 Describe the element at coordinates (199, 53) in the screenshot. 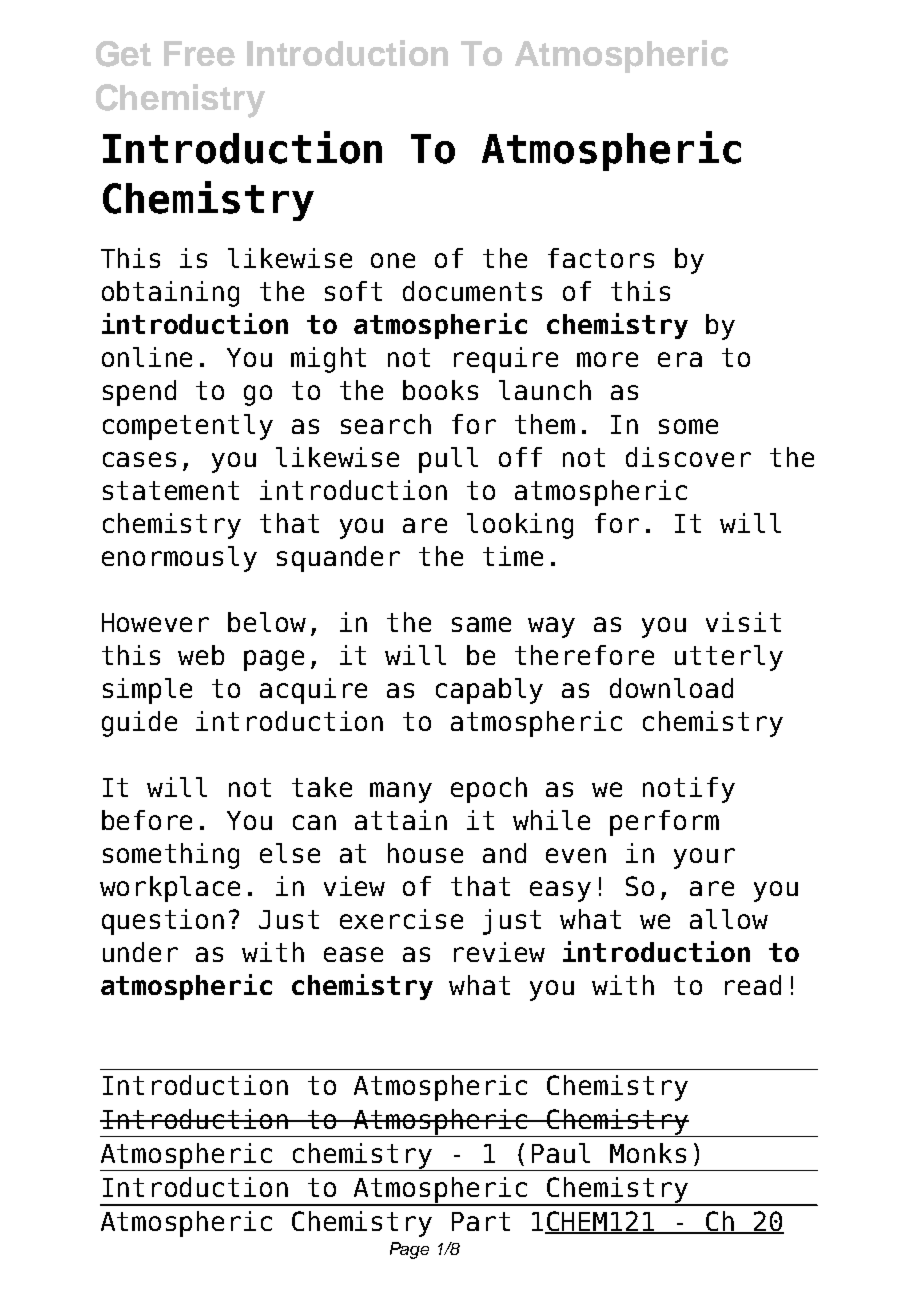

I see `Free` at that location.
